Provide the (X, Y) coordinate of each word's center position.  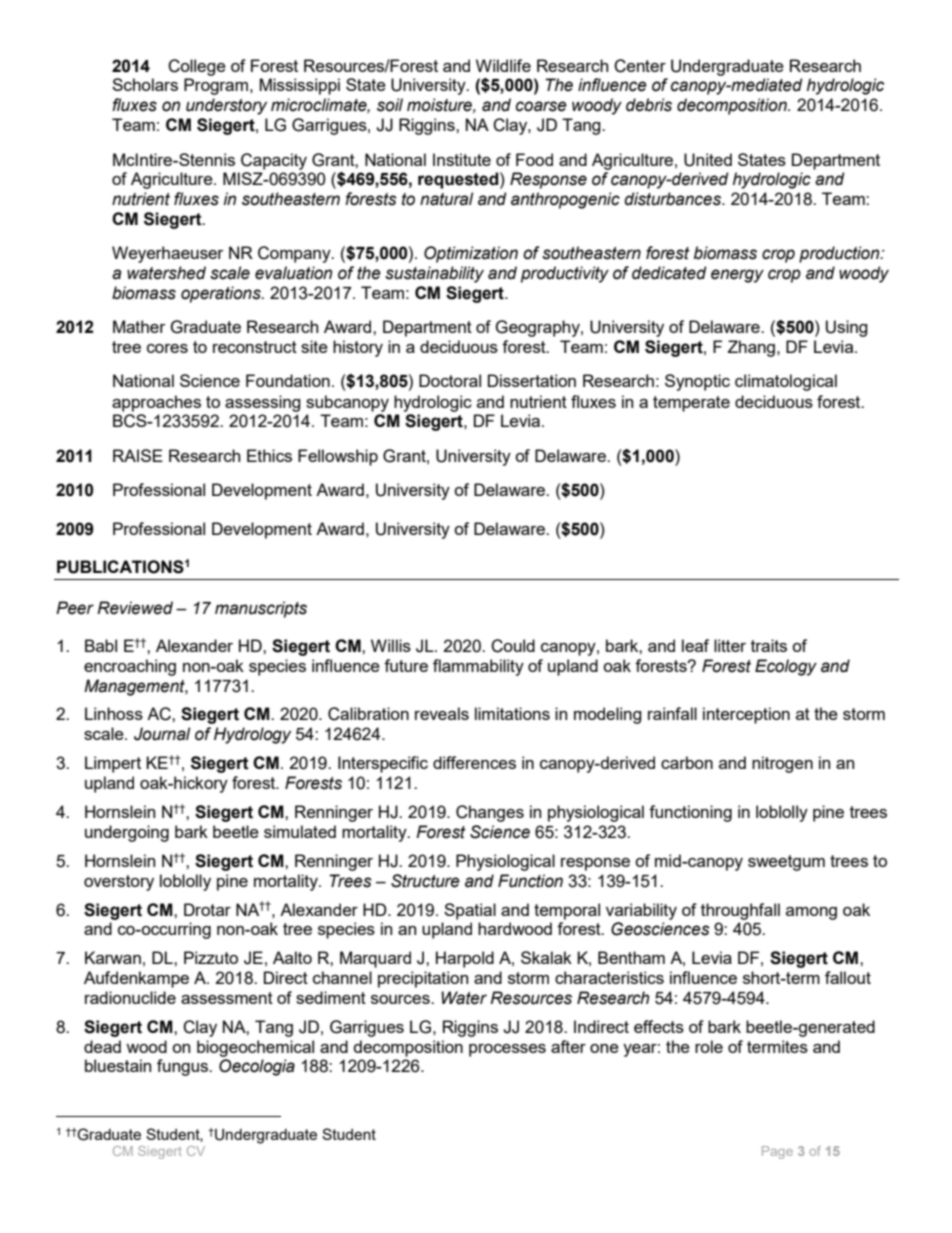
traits (769, 645)
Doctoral (450, 380)
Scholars (145, 84)
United (708, 160)
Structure (425, 881)
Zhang (751, 348)
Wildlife (503, 65)
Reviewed (135, 608)
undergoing (127, 833)
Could (513, 646)
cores (167, 348)
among (811, 913)
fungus (184, 1067)
